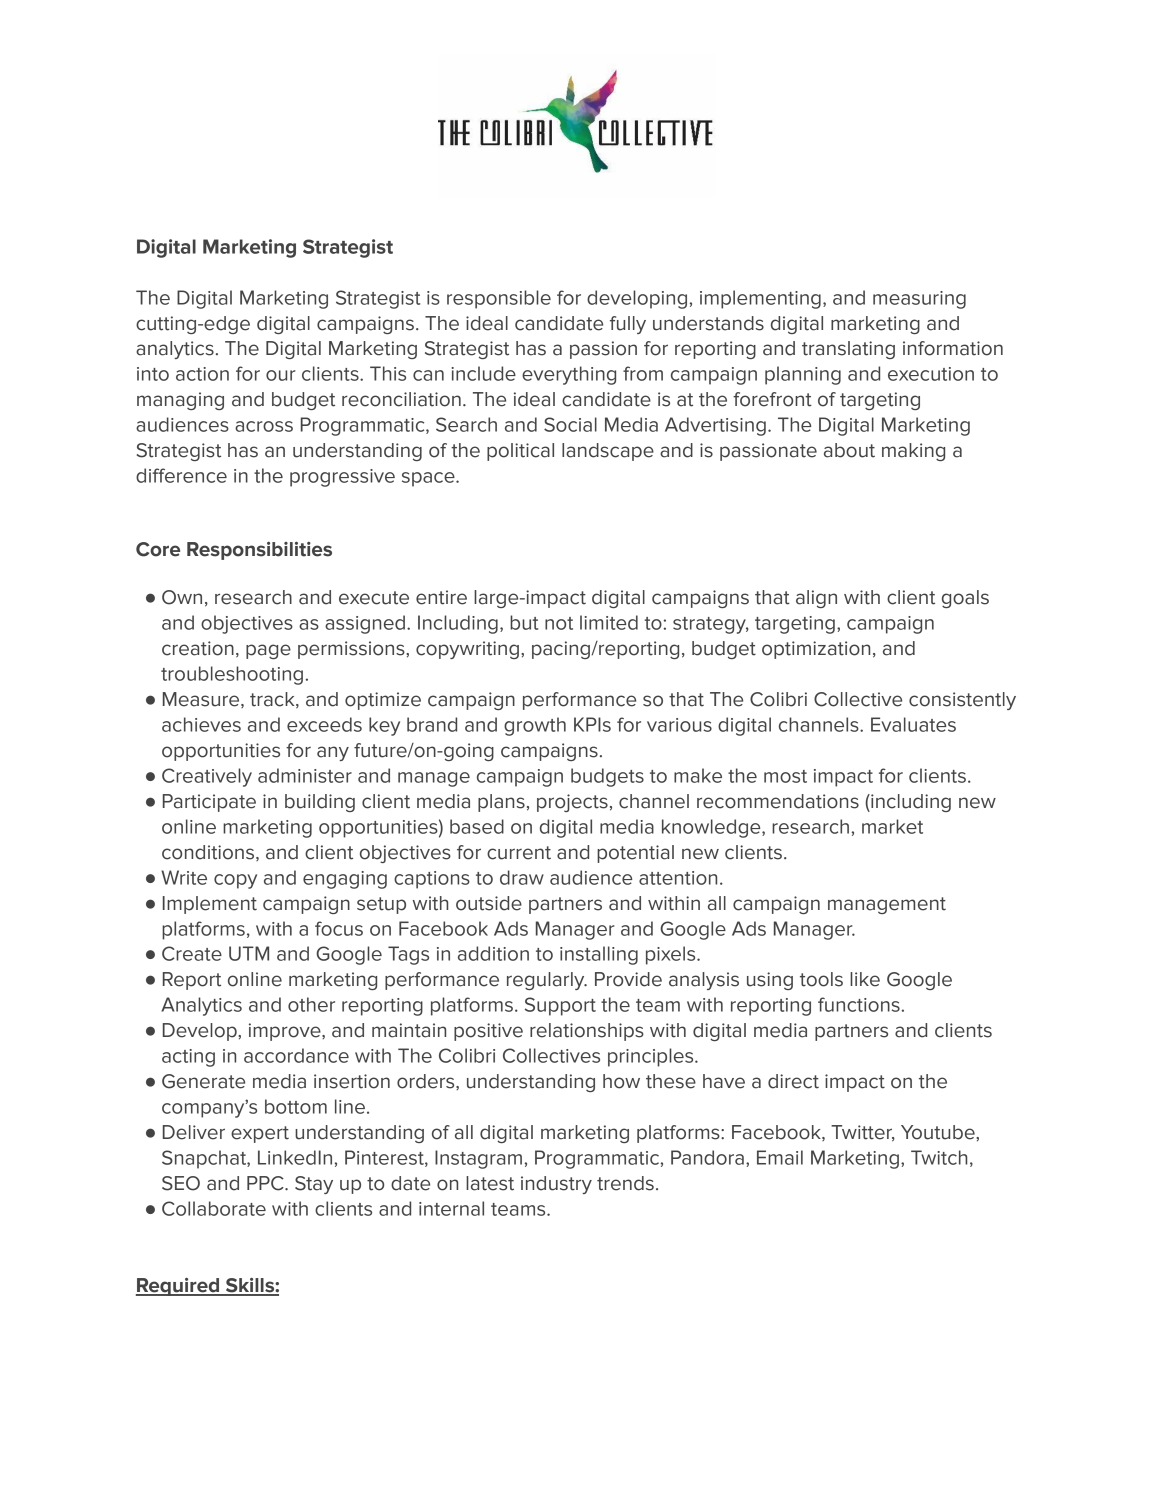  I want to click on fully, so click(628, 325).
